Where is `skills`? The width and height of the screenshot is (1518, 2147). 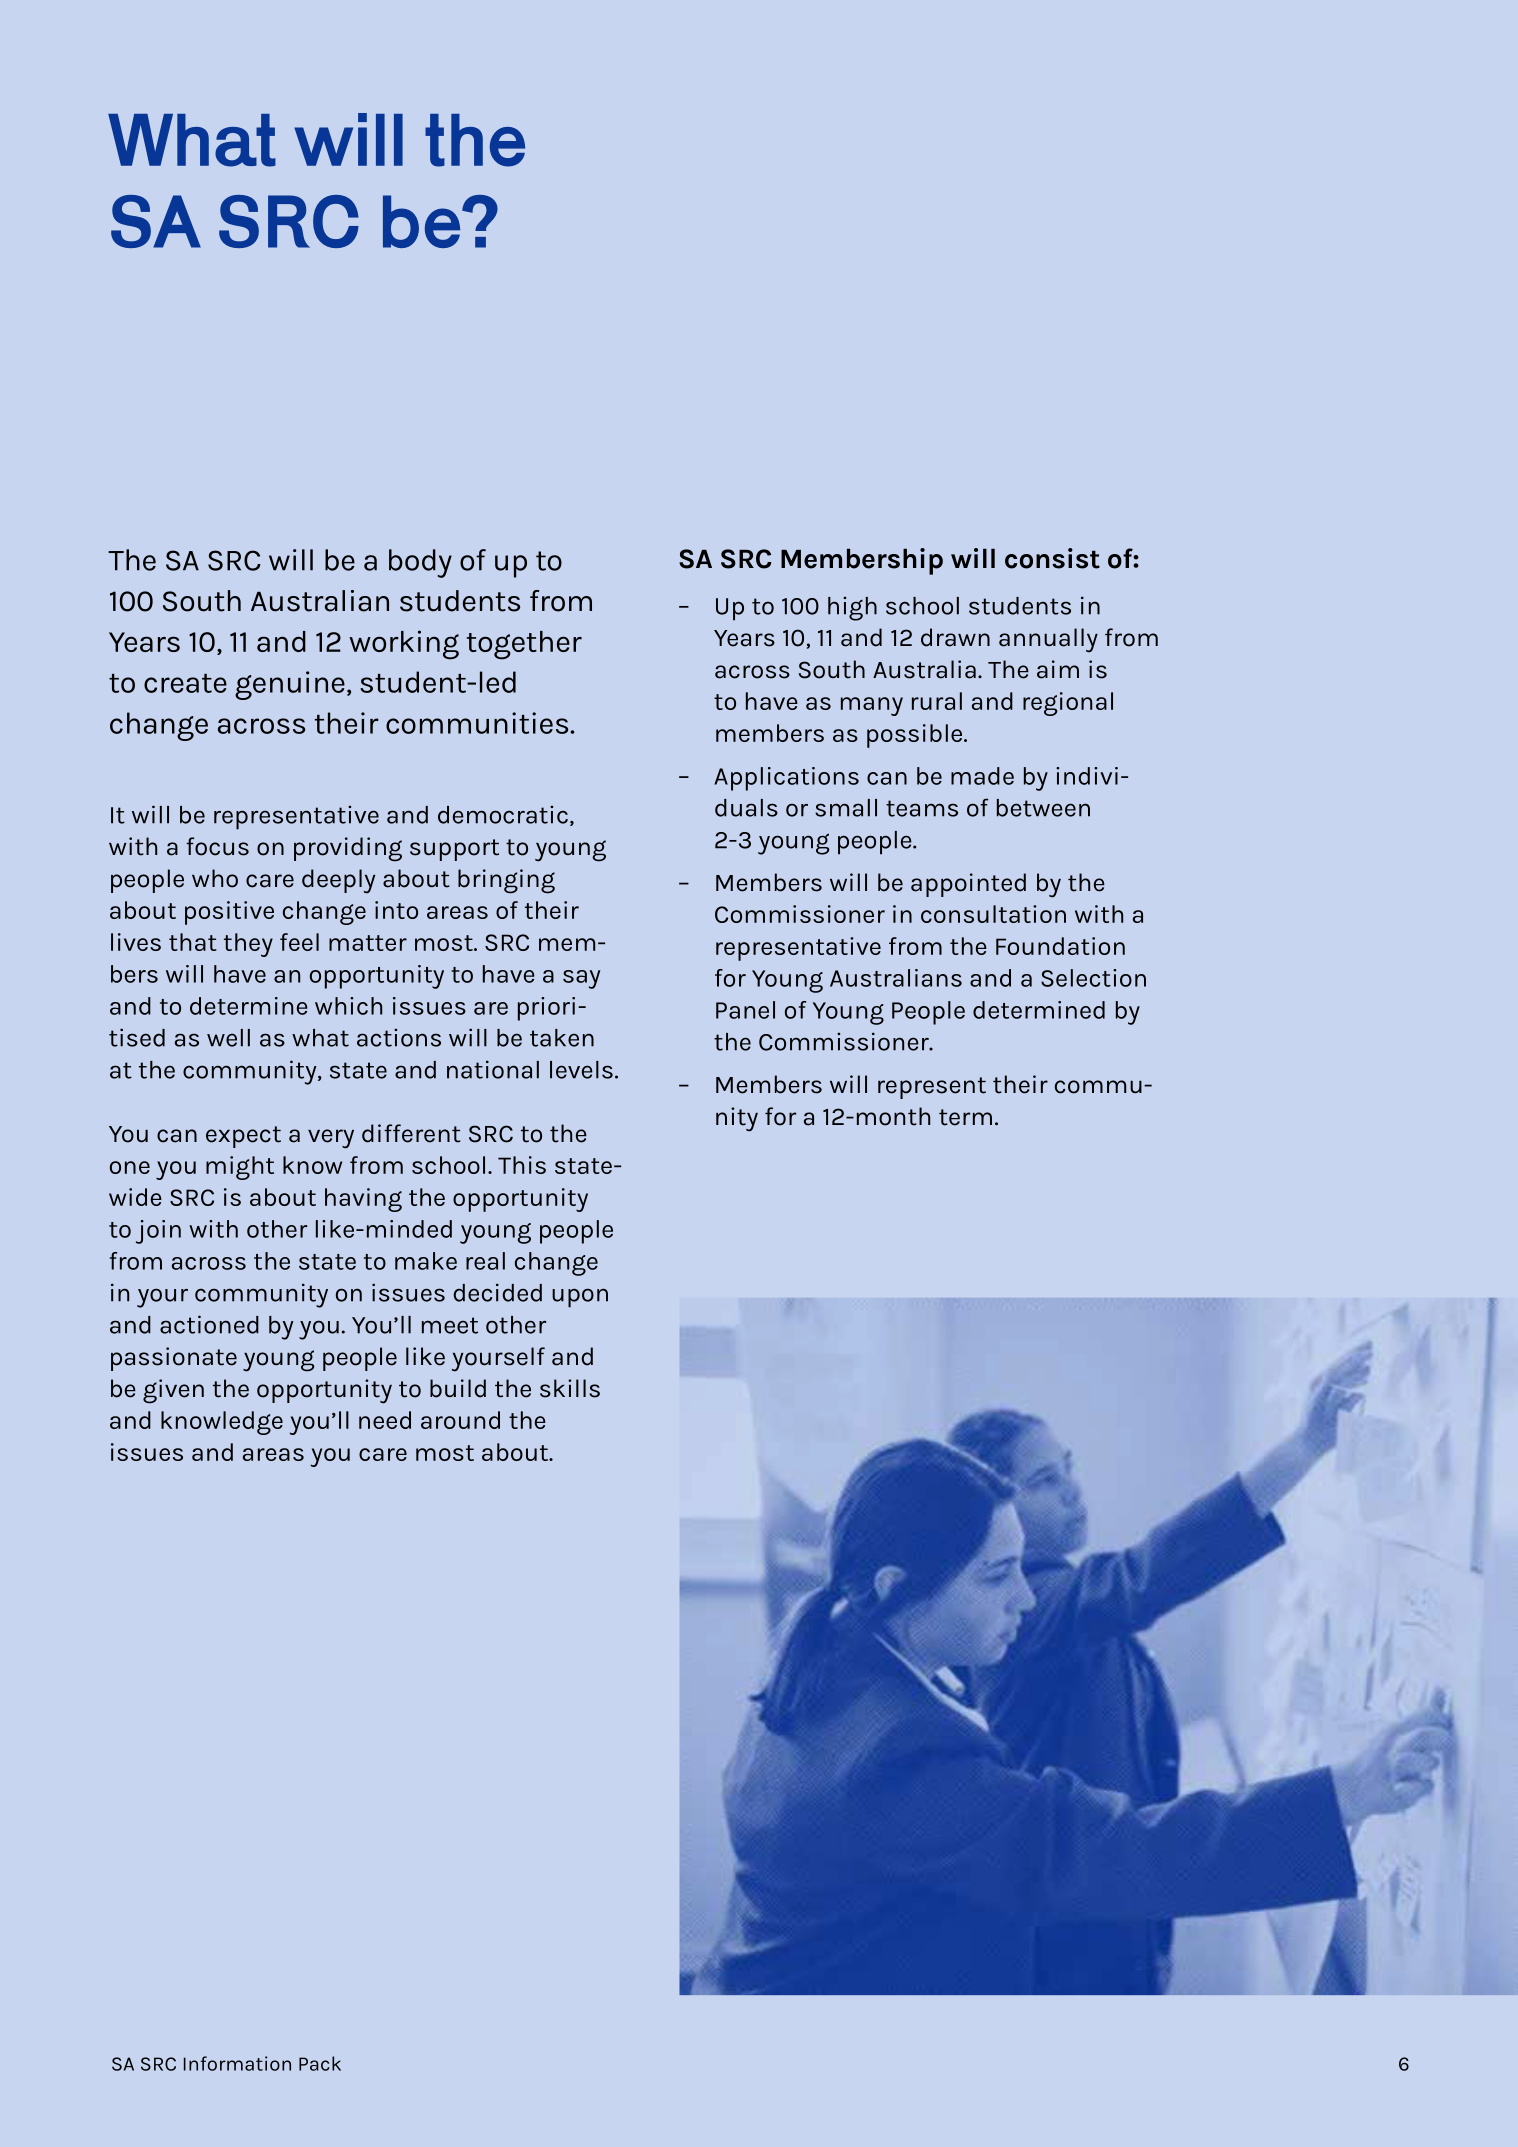 skills is located at coordinates (570, 1388).
